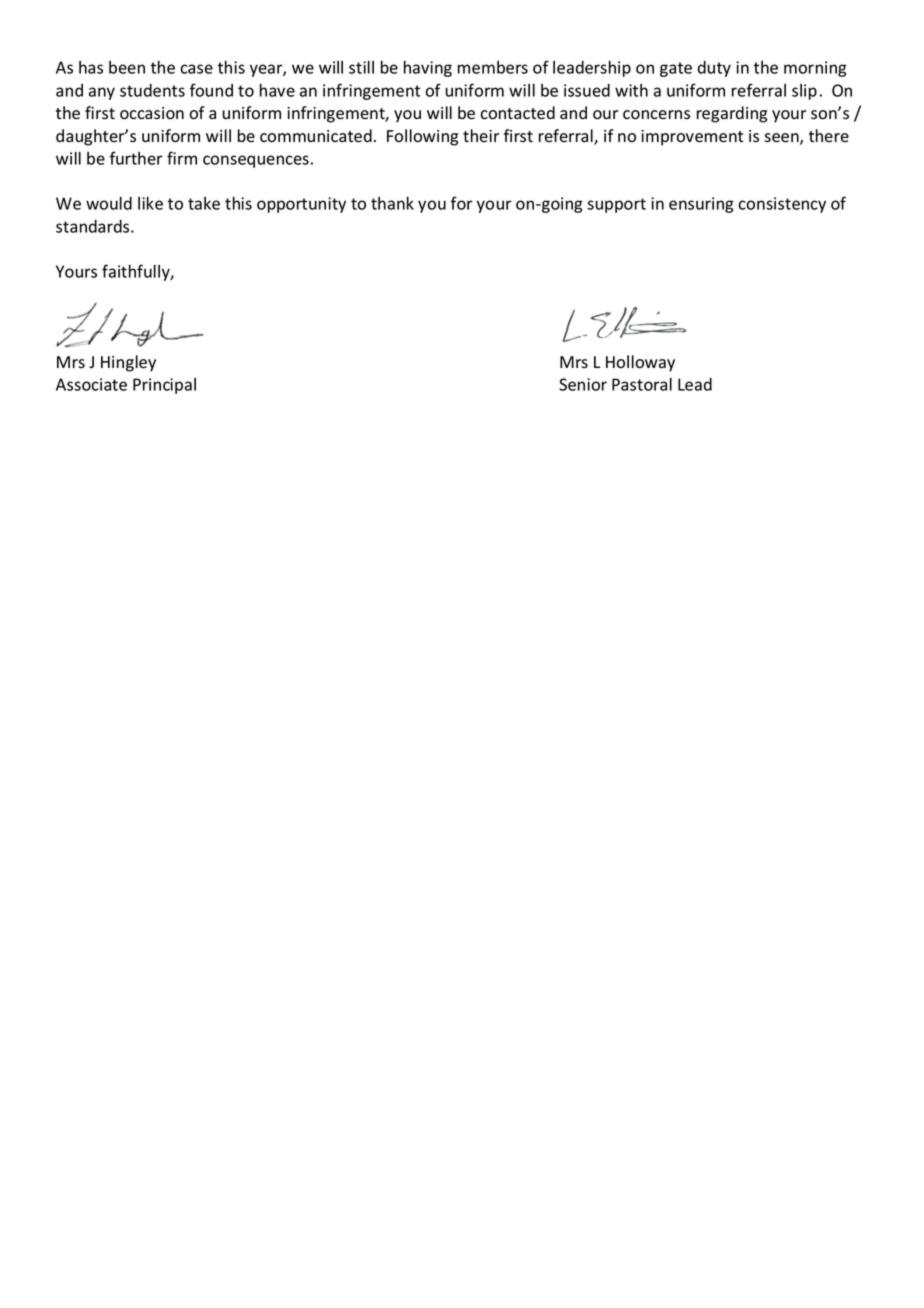  What do you see at coordinates (428, 69) in the screenshot?
I see `having` at bounding box center [428, 69].
